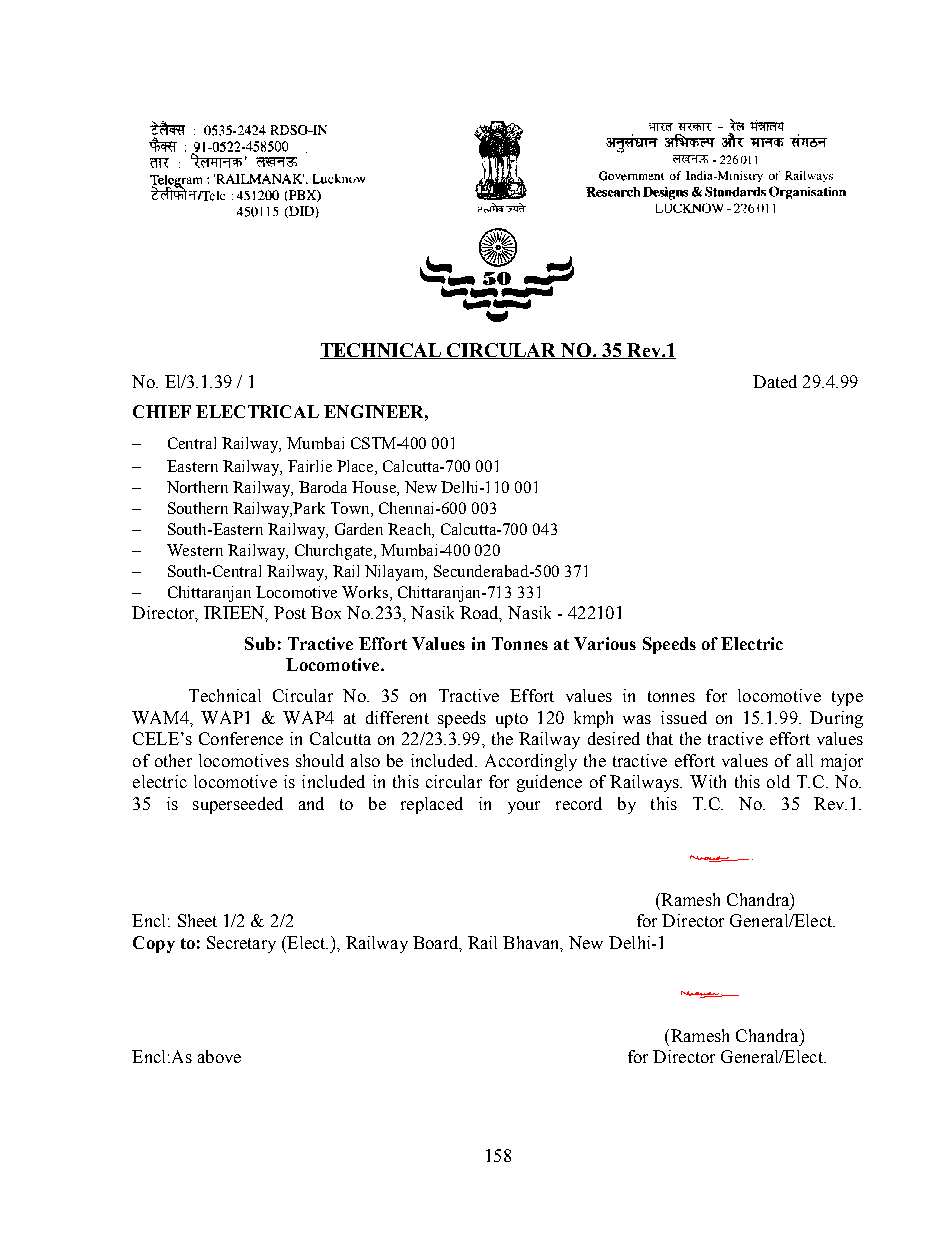 The width and height of the image is (952, 1233). Describe the element at coordinates (241, 944) in the image. I see `Secretary` at that location.
